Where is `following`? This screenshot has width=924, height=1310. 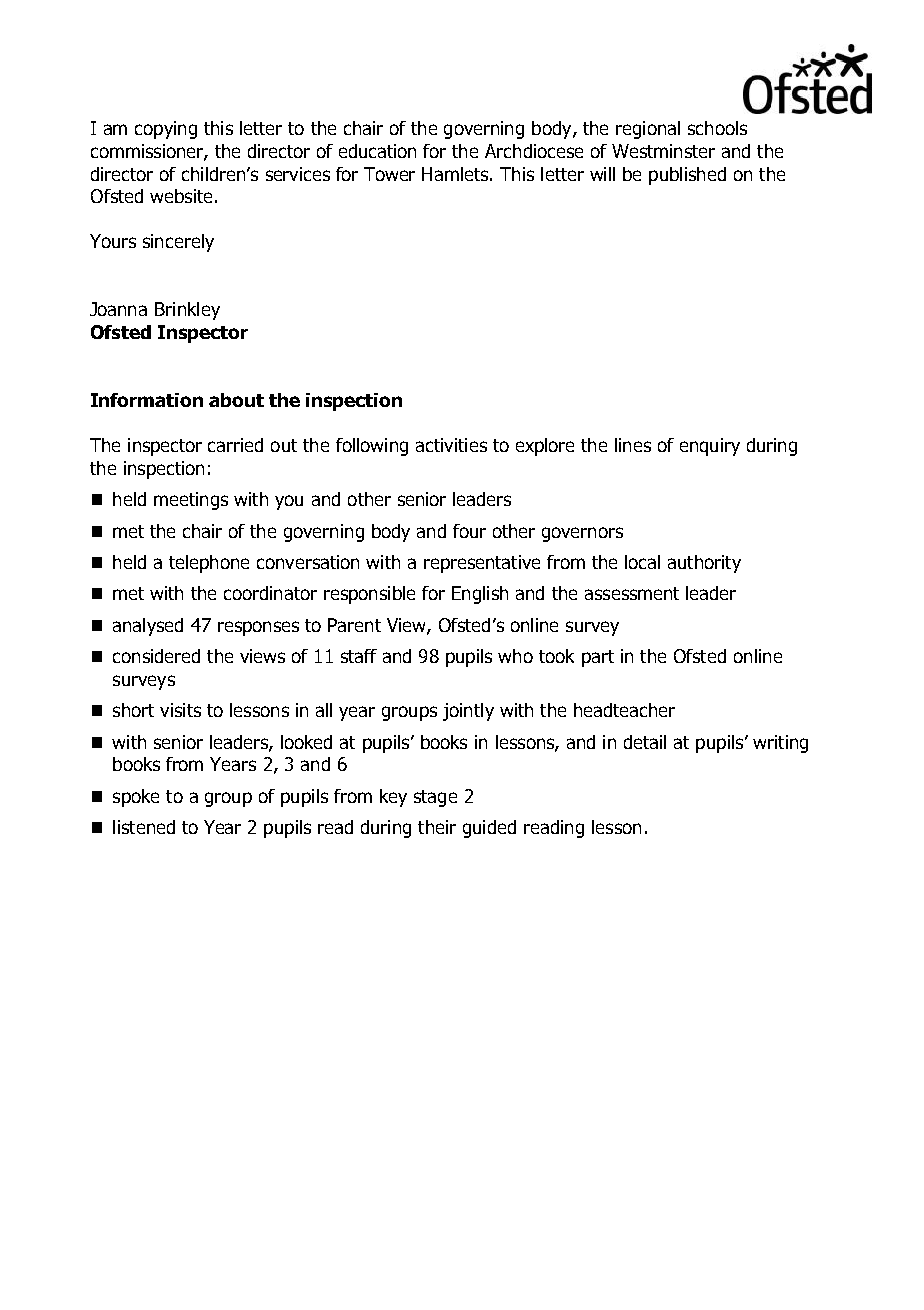
following is located at coordinates (372, 447).
